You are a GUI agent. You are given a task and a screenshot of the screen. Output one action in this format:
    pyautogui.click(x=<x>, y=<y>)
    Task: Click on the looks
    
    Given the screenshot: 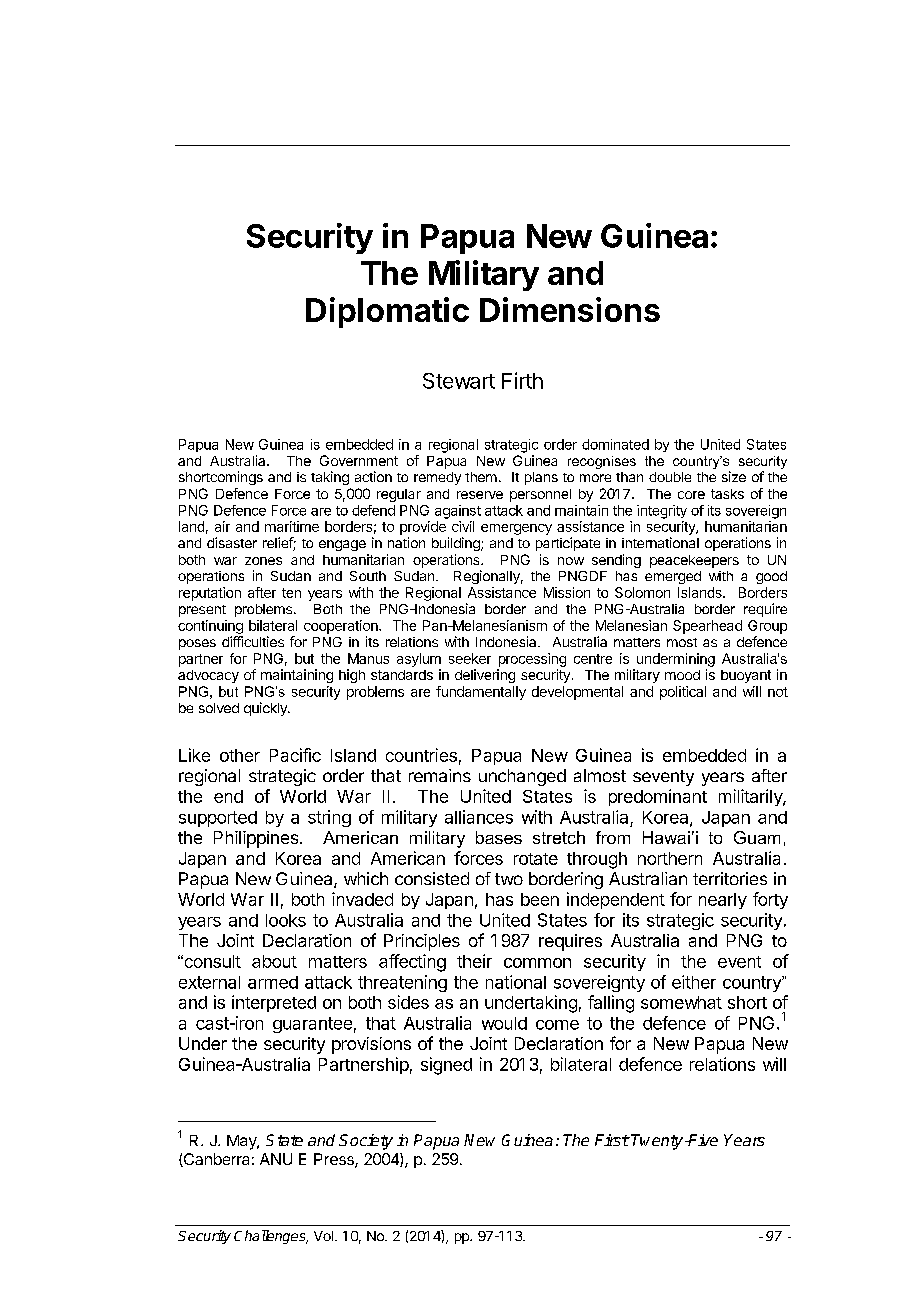 What is the action you would take?
    pyautogui.click(x=286, y=920)
